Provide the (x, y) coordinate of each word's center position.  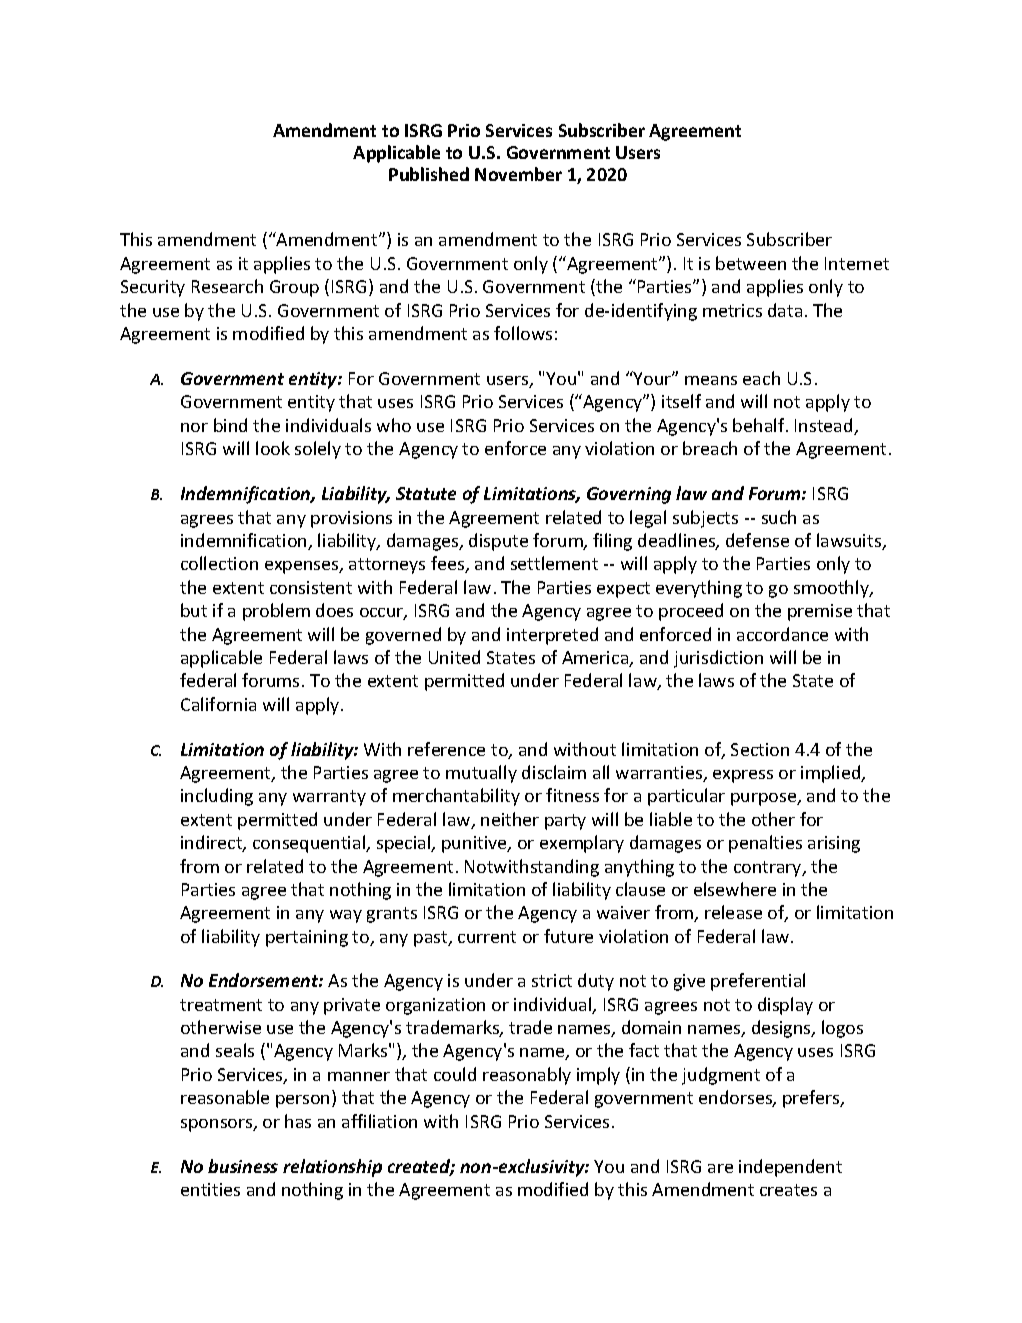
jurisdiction (718, 659)
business (243, 1166)
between (751, 263)
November (518, 174)
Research (227, 286)
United (454, 657)
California (218, 704)
